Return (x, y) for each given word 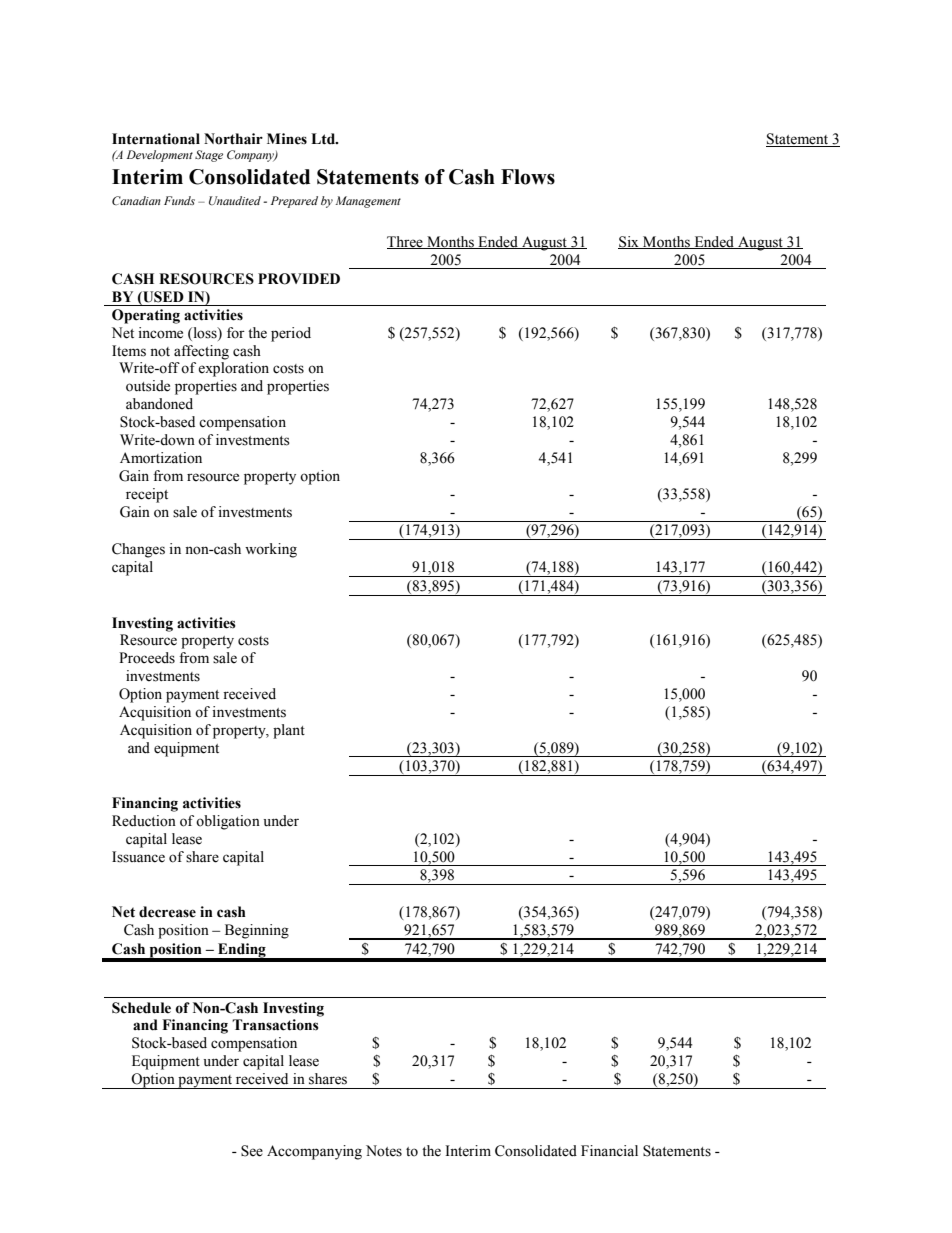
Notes (384, 1151)
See (252, 1151)
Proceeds (147, 658)
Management (368, 202)
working (271, 550)
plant (289, 731)
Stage (209, 156)
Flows (528, 177)
